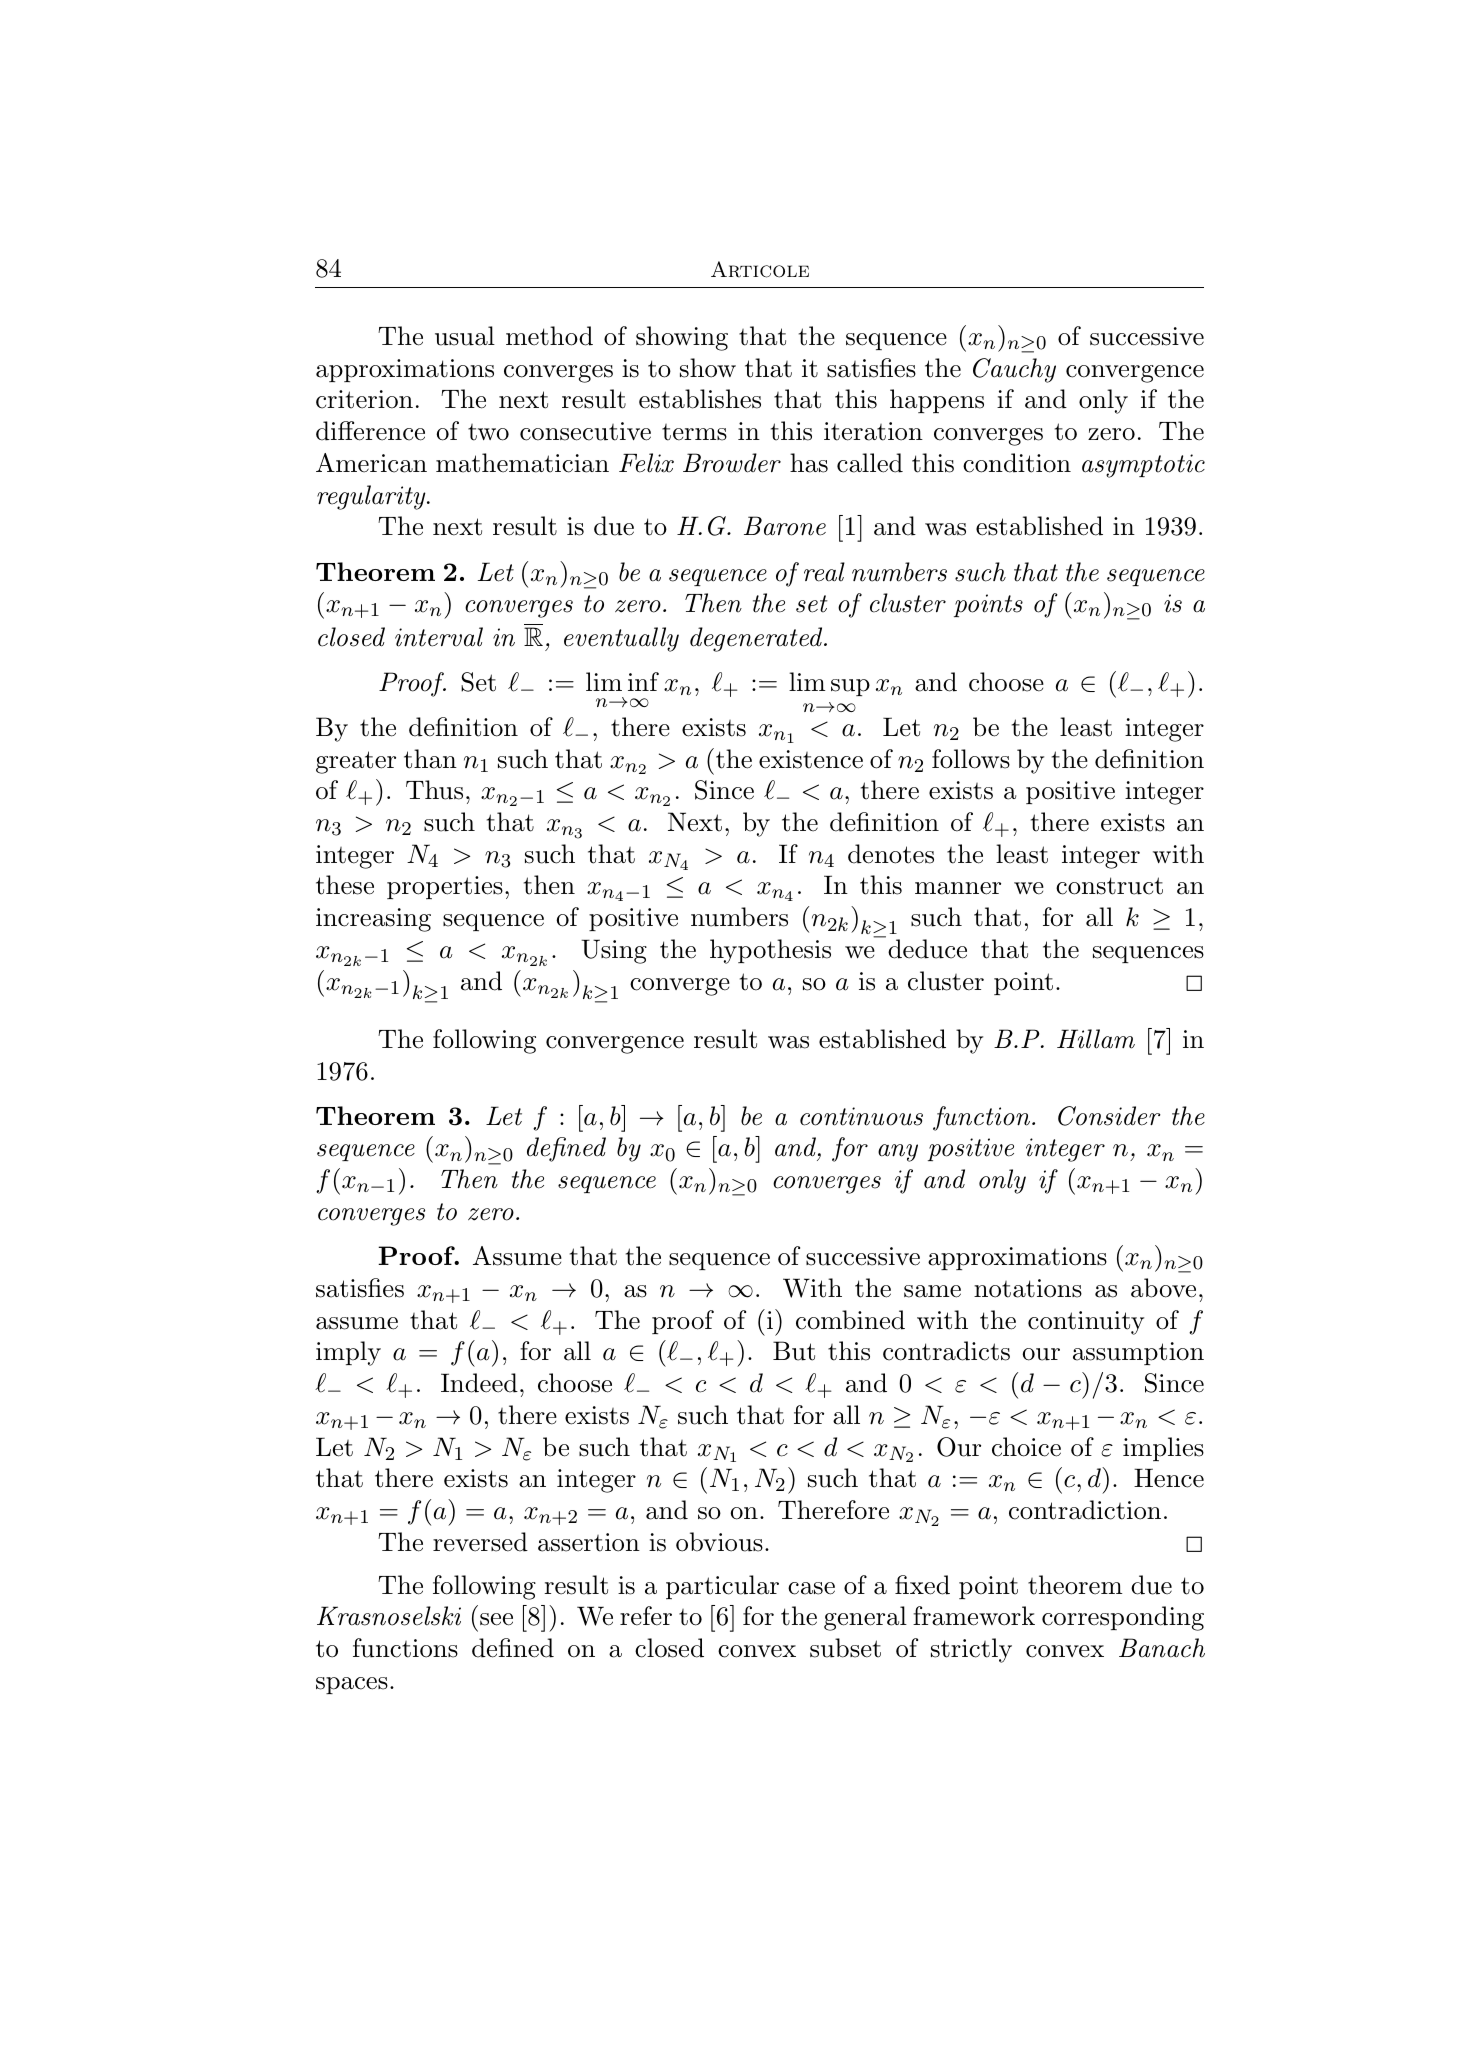 Image resolution: width=1458 pixels, height=2063 pixels. What do you see at coordinates (722, 1587) in the page?
I see `particular` at bounding box center [722, 1587].
